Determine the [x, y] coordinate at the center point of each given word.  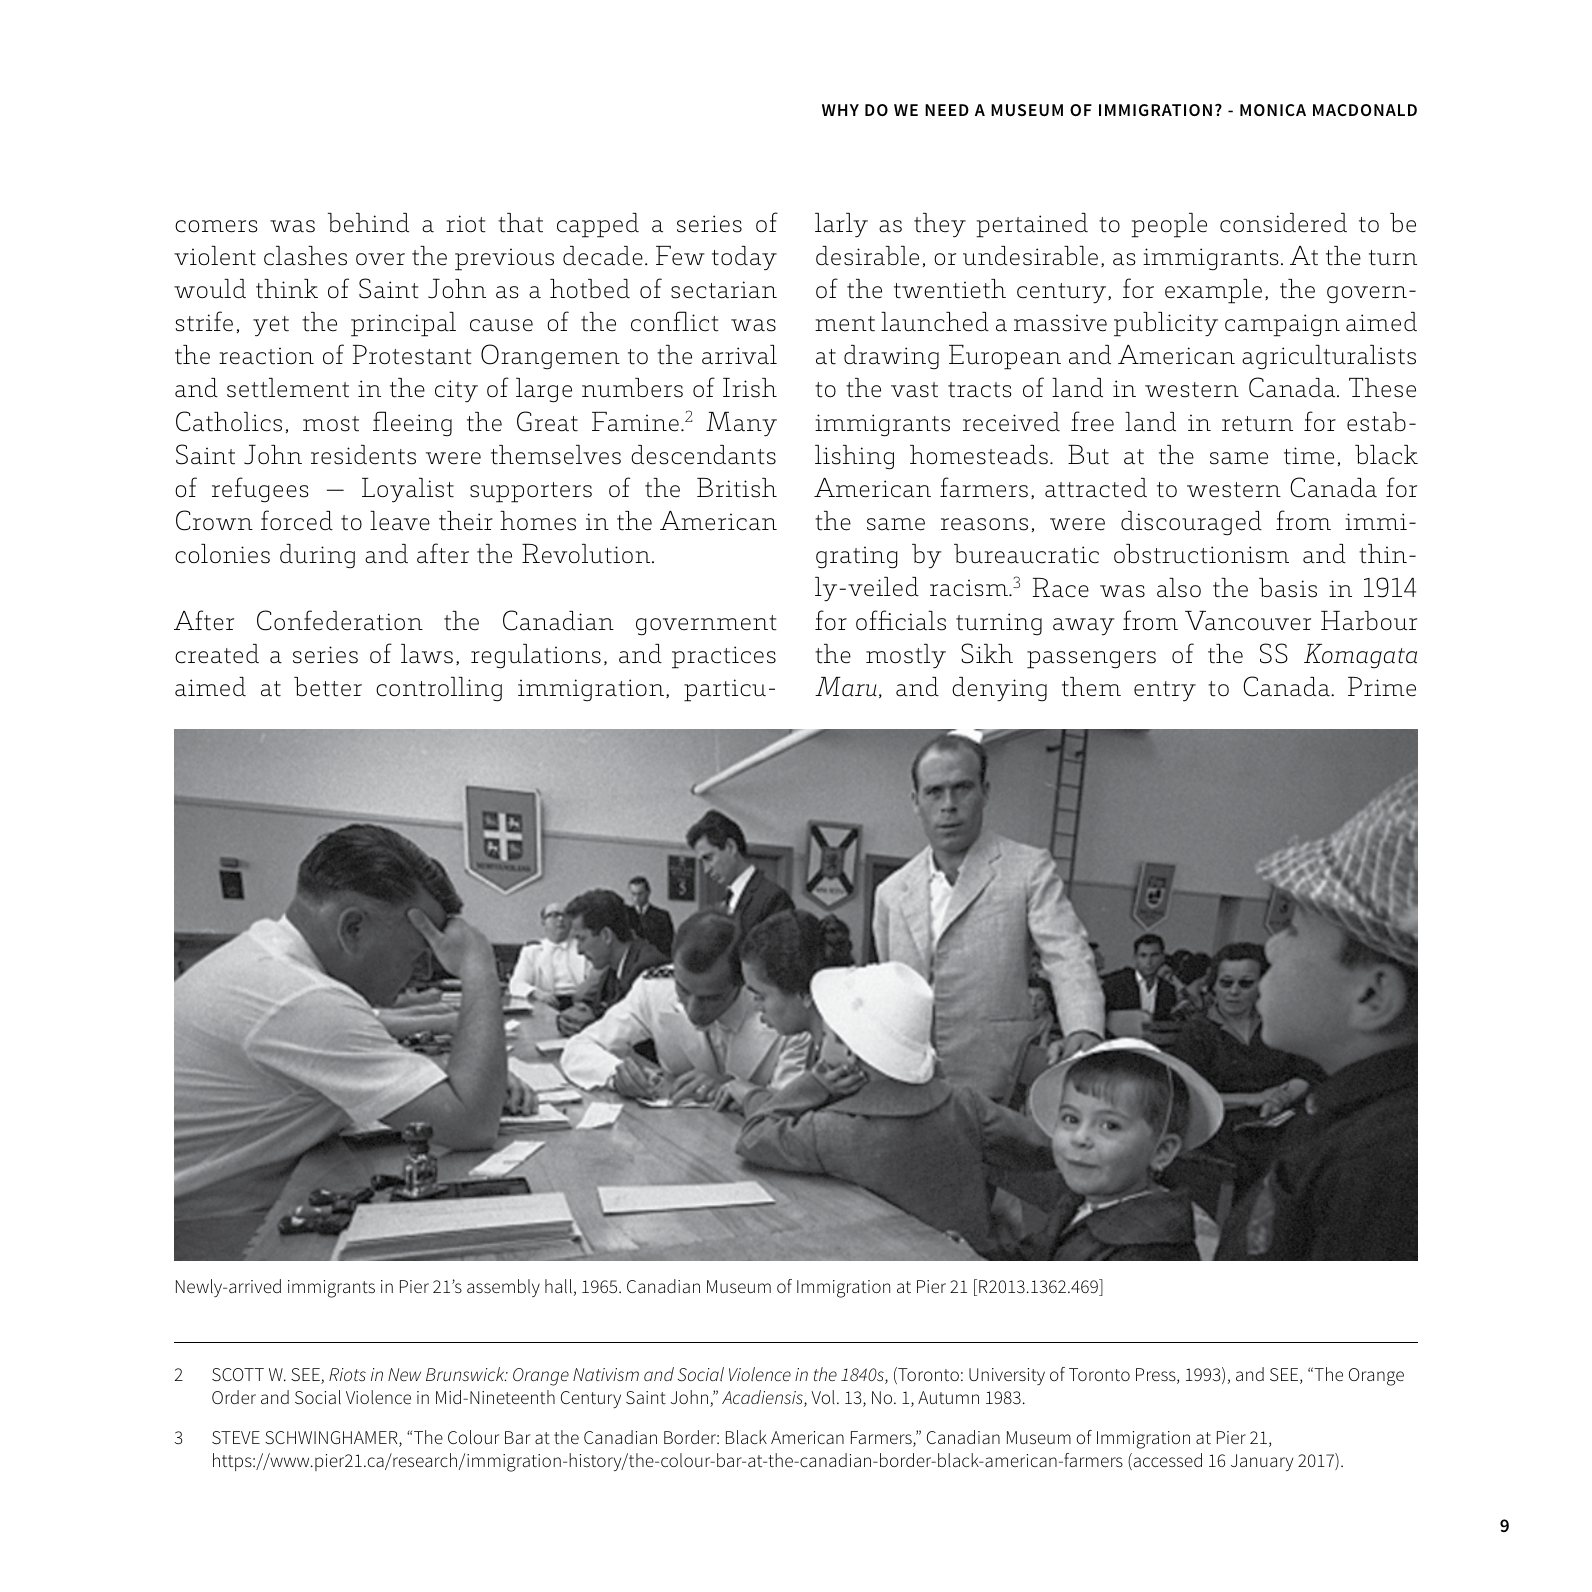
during [317, 556]
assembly [503, 1288]
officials [901, 620]
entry [1165, 691]
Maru [846, 687]
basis [1288, 588]
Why [840, 110]
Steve [236, 1438]
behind [368, 223]
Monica [1273, 110]
